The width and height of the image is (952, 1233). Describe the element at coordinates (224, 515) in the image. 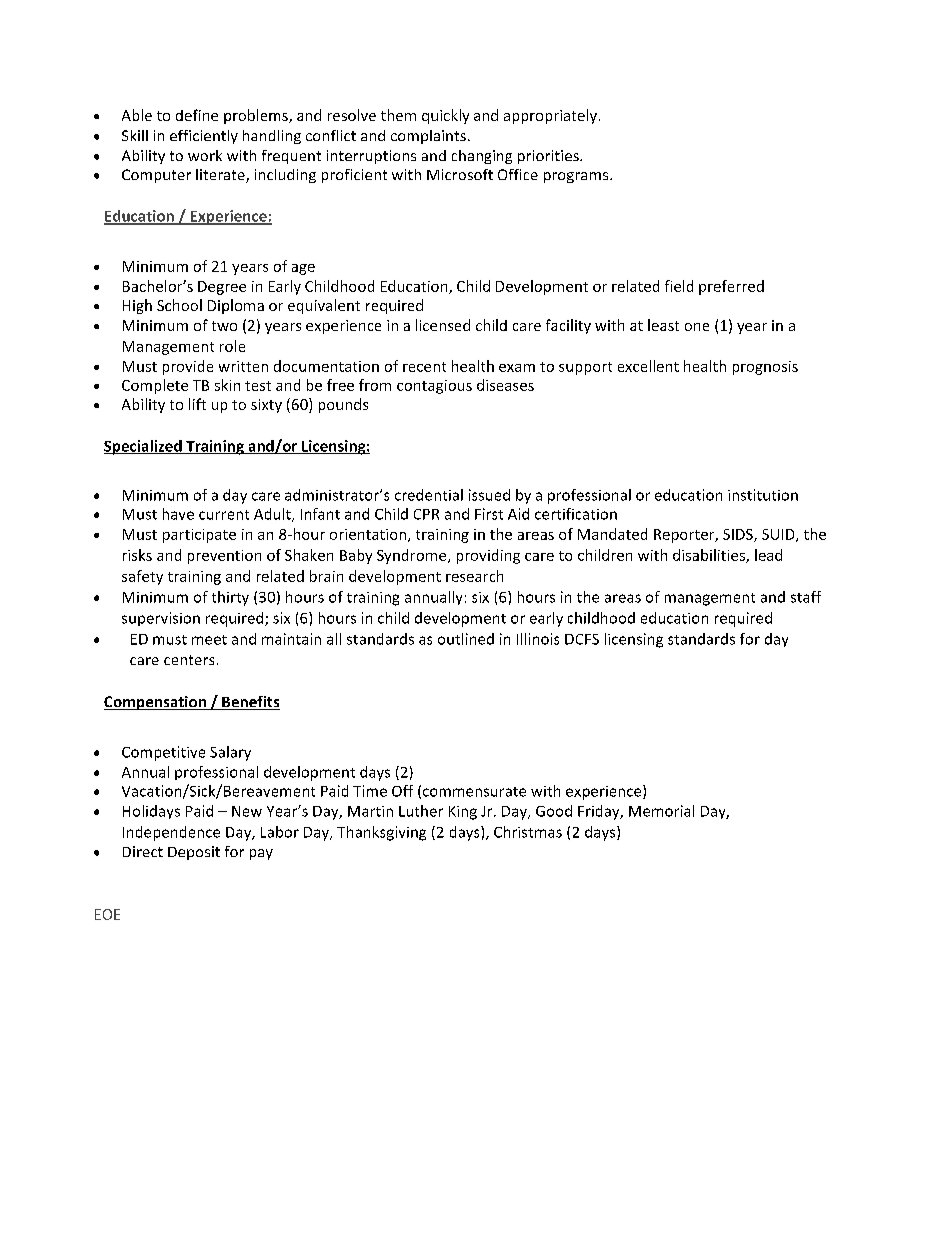

I see `current` at that location.
